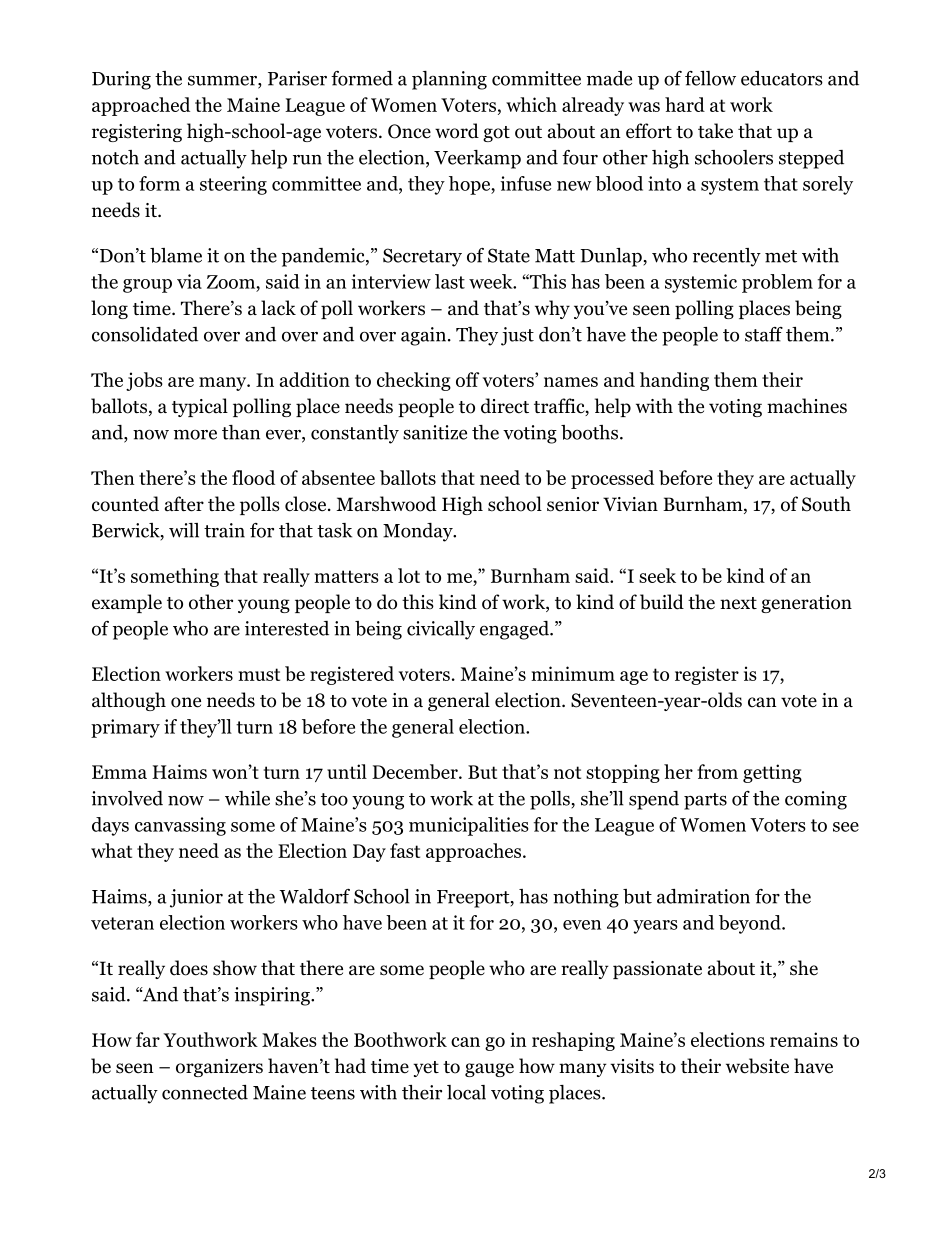  What do you see at coordinates (416, 771) in the image?
I see `December` at bounding box center [416, 771].
